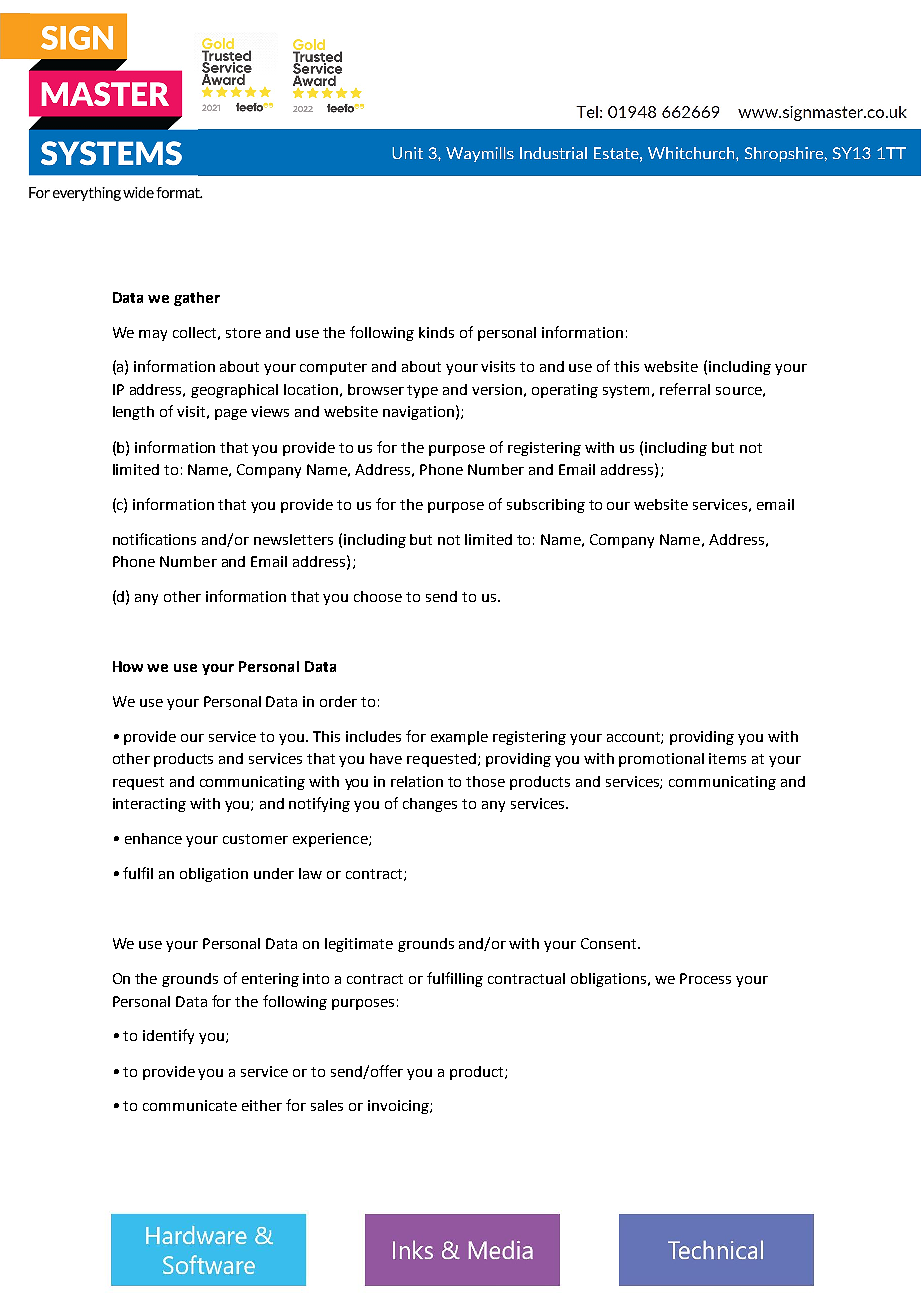 The width and height of the screenshot is (924, 1307). Describe the element at coordinates (685, 389) in the screenshot. I see `referral` at that location.
